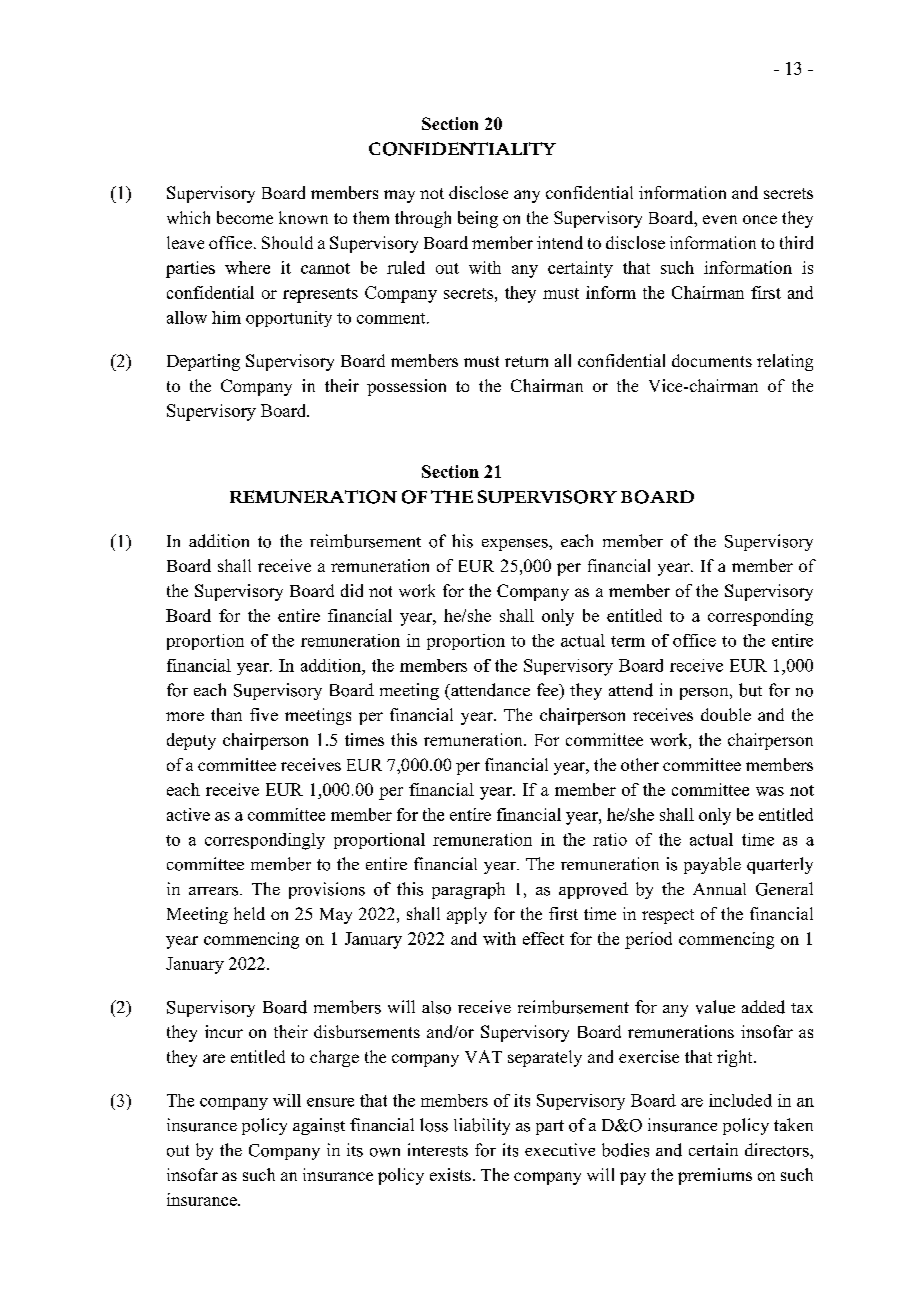  What do you see at coordinates (516, 545) in the image?
I see `expenses` at bounding box center [516, 545].
